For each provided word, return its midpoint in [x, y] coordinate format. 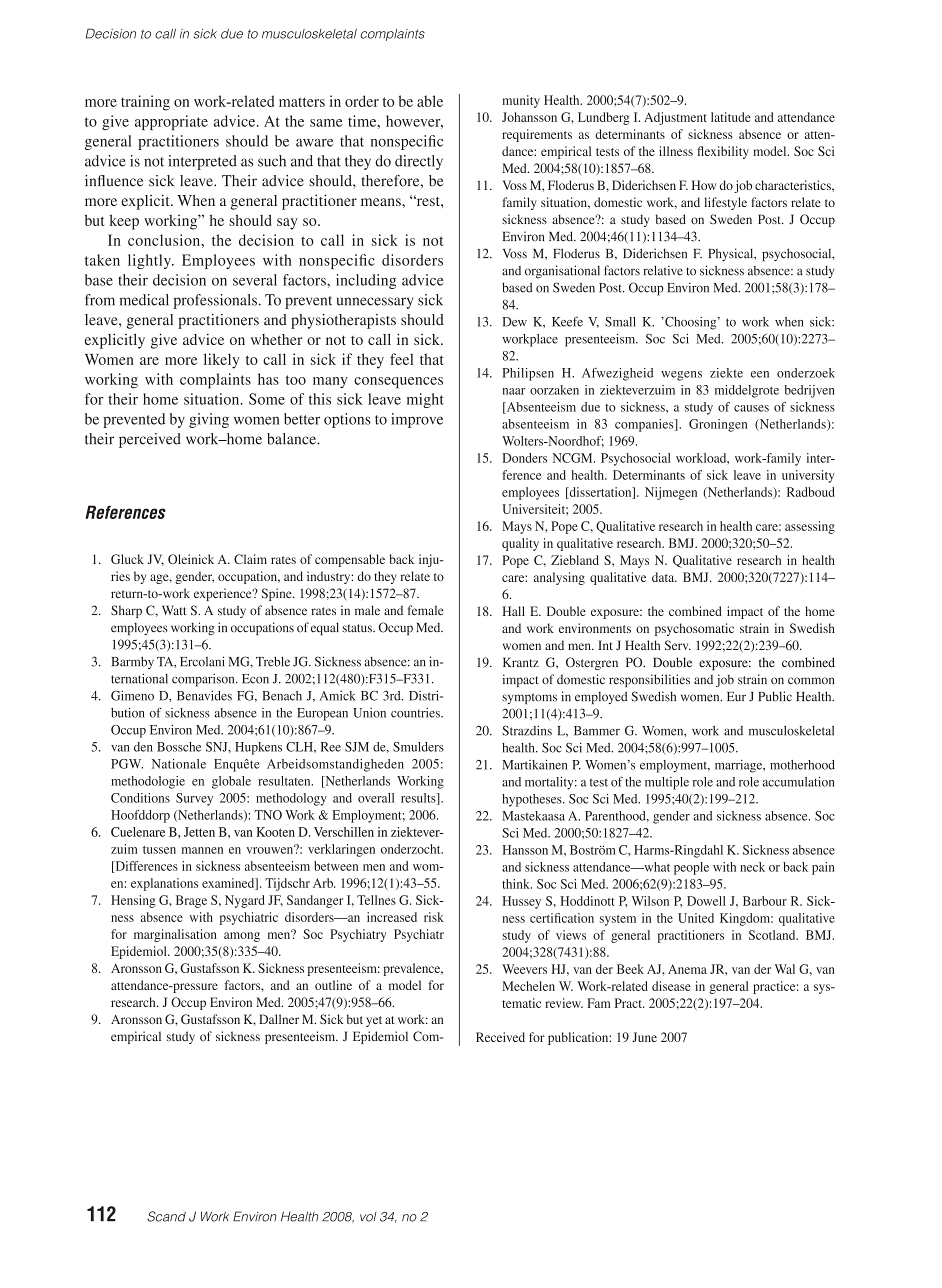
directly [419, 162]
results [419, 799]
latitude [731, 117]
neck [752, 867]
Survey [194, 799]
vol [368, 1217]
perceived [150, 440]
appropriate [171, 122]
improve [417, 420]
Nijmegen [671, 493]
